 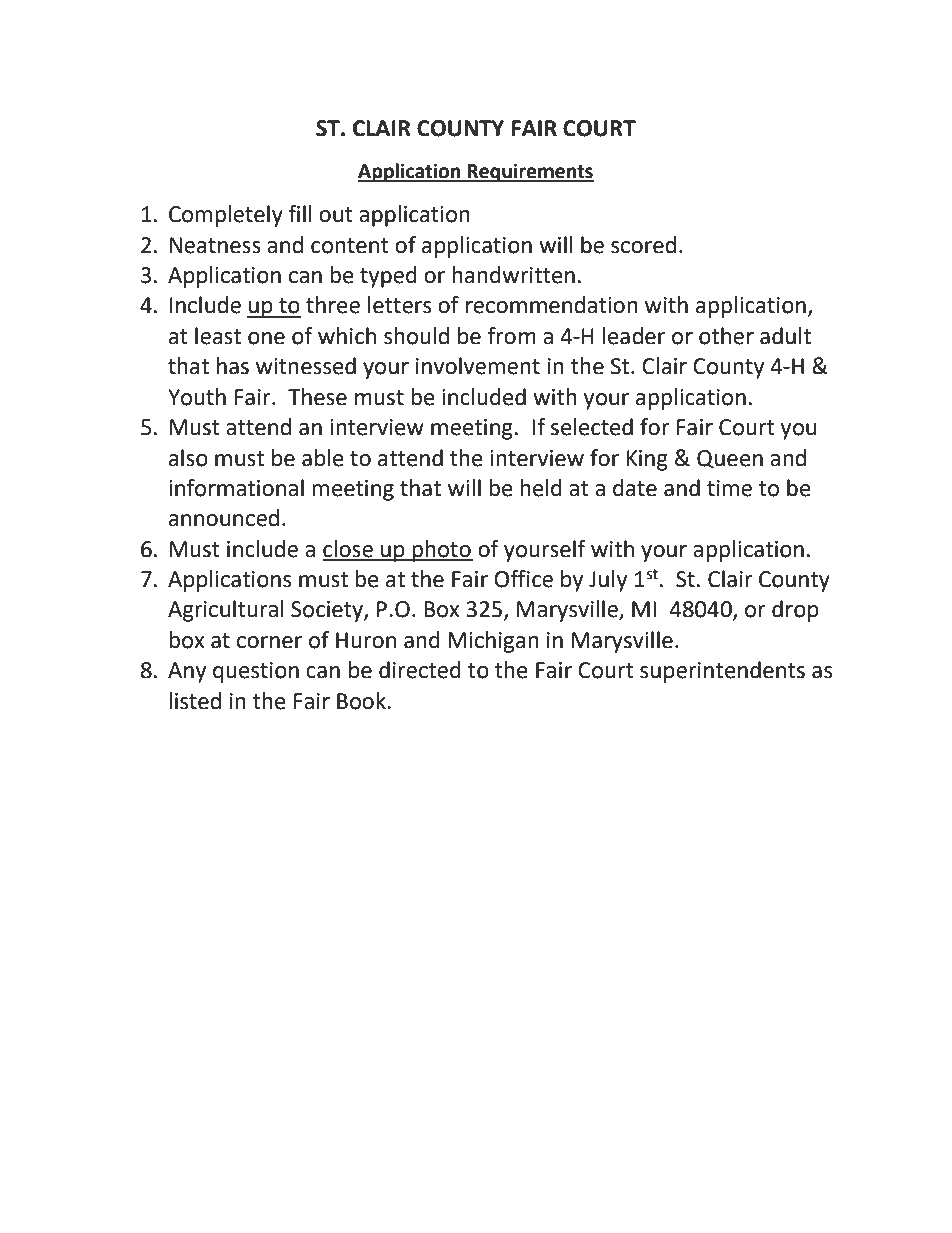 What do you see at coordinates (730, 459) in the screenshot?
I see `Queen` at bounding box center [730, 459].
